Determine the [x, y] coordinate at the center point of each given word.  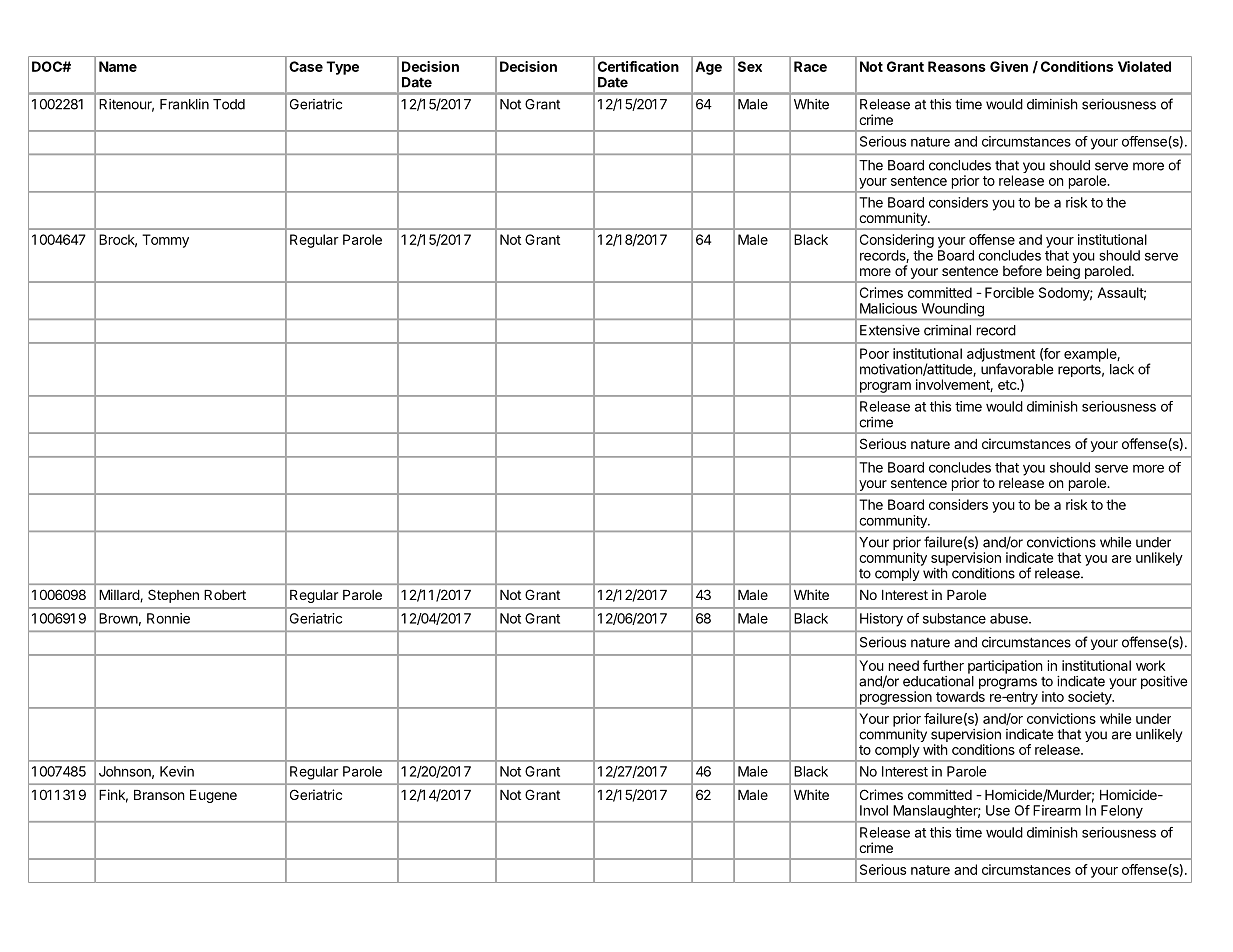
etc [1008, 385]
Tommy [165, 241]
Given [1009, 66]
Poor [874, 353]
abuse [1010, 618]
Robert [225, 595]
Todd [229, 104]
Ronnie [168, 618]
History [881, 620]
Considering [897, 241]
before [1022, 270]
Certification [638, 66]
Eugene [213, 796]
